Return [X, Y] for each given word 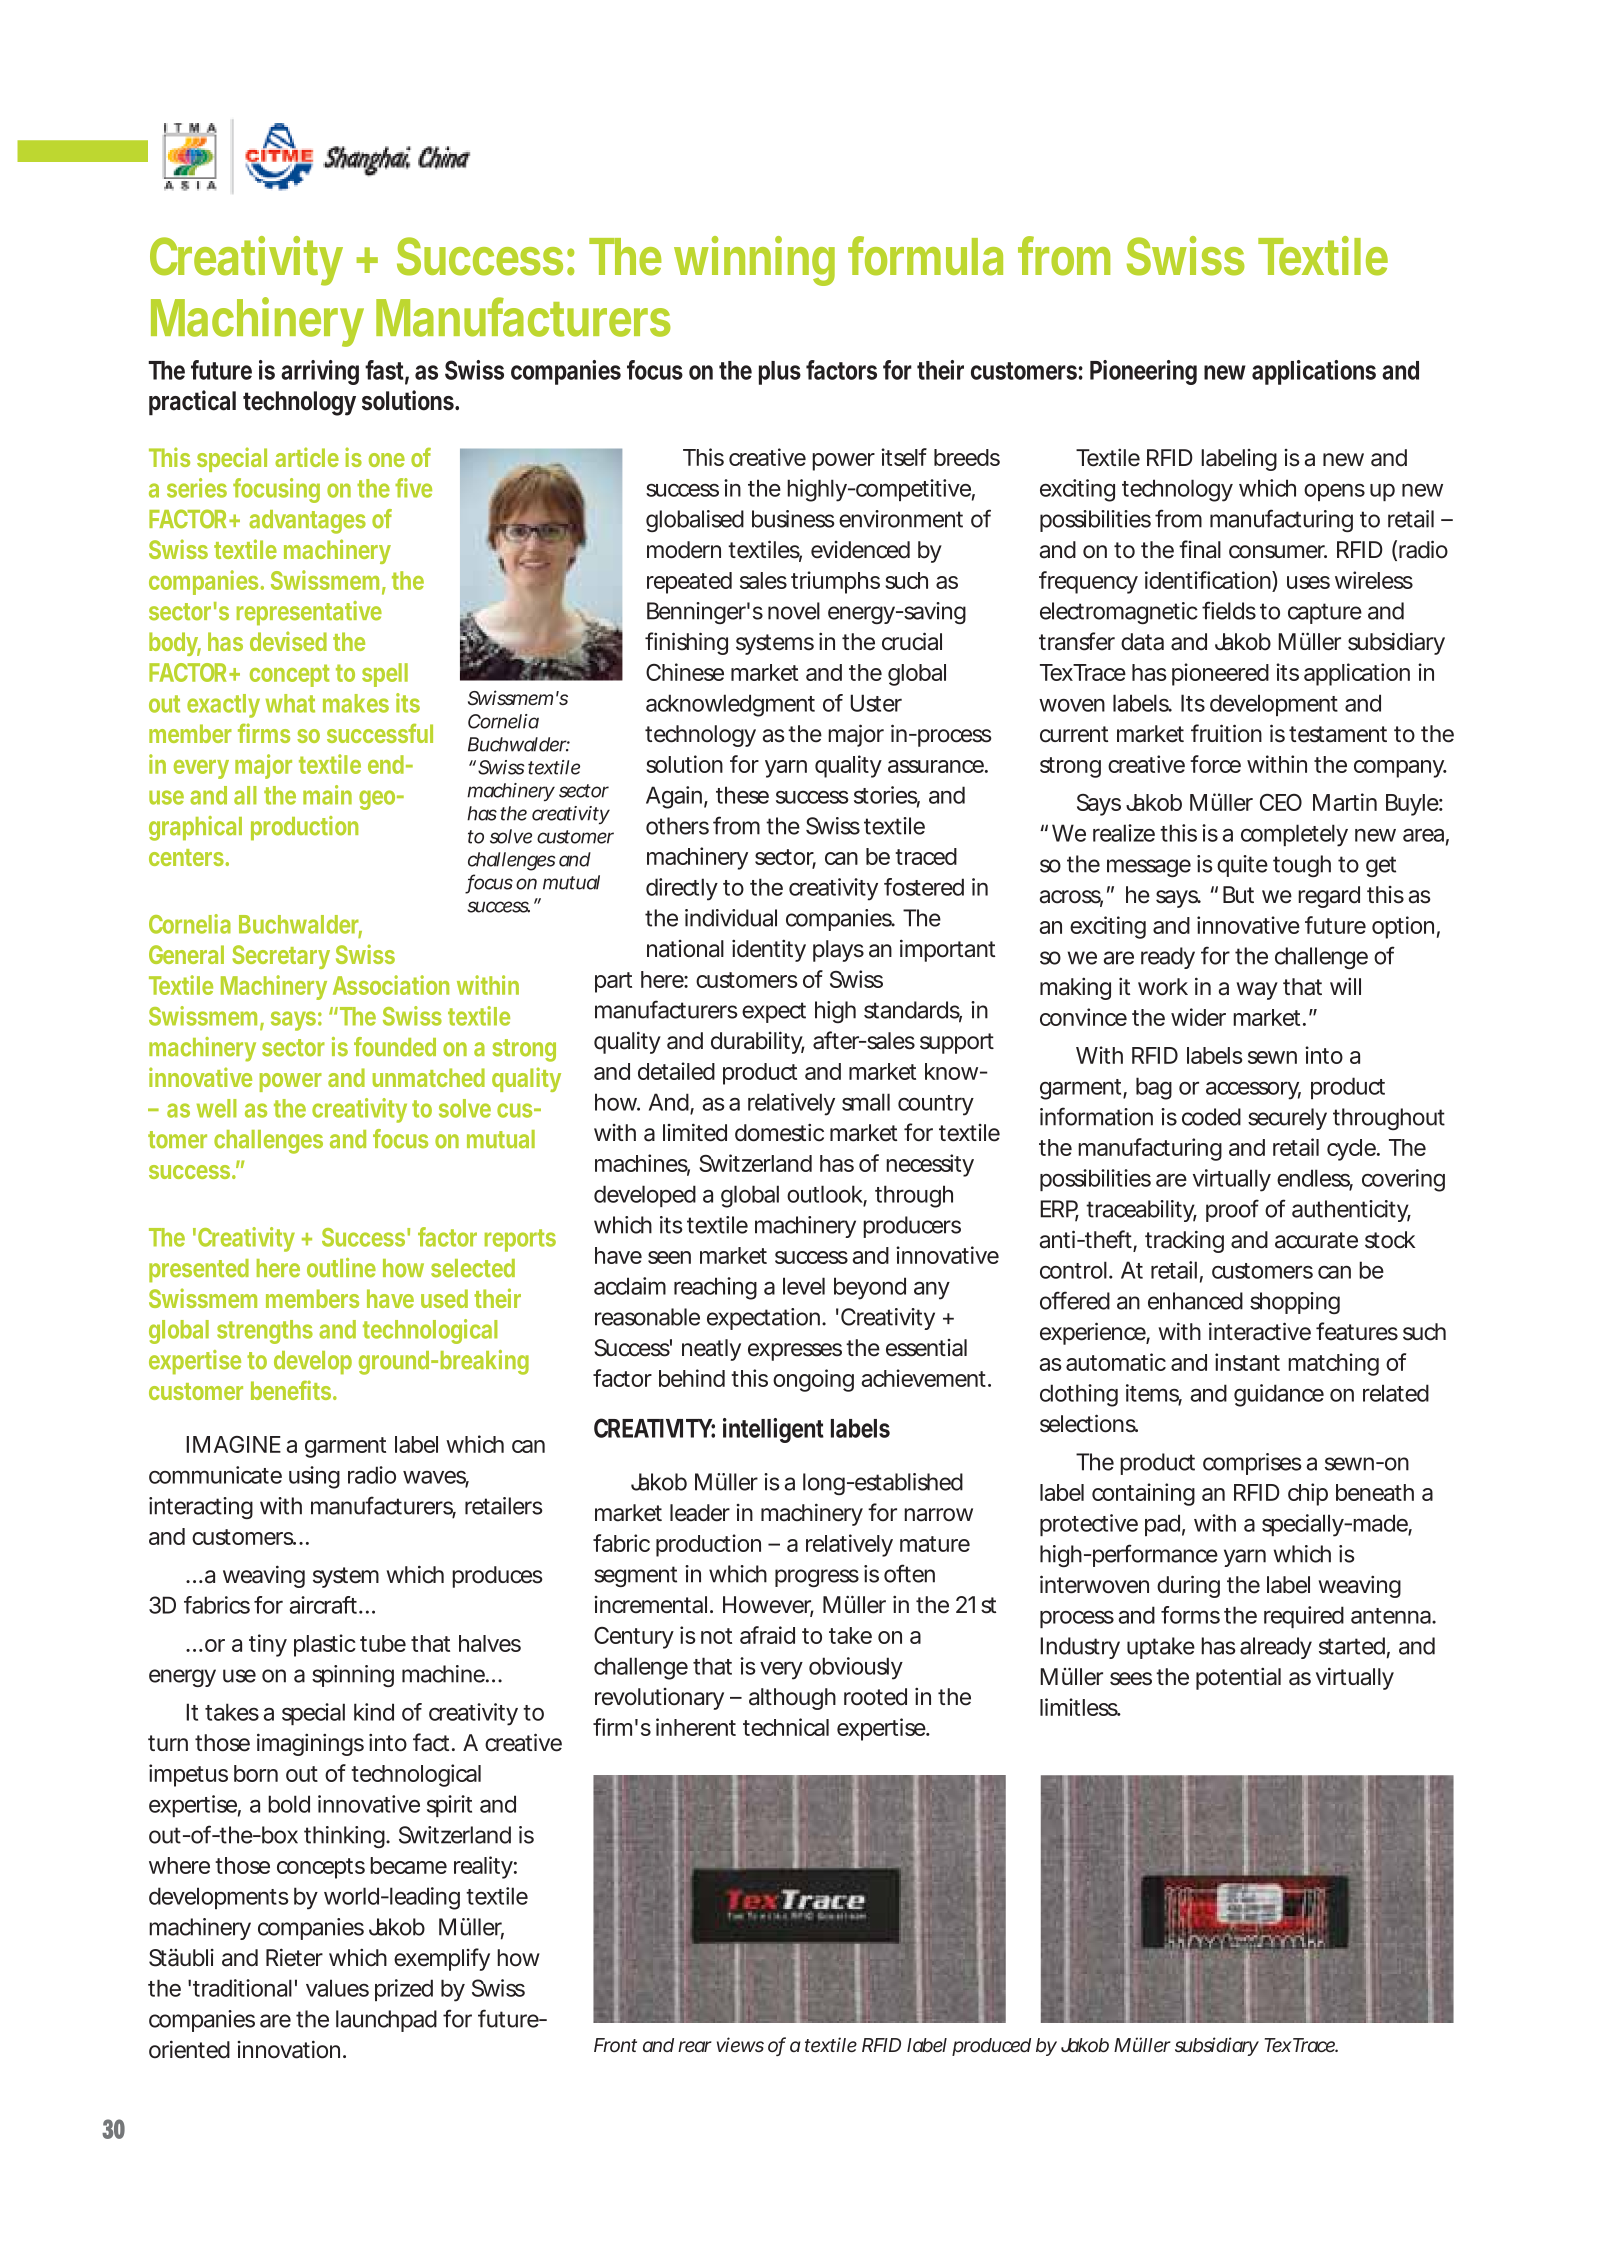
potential [1238, 1678]
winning [754, 261]
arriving [320, 372]
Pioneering [1143, 372]
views [740, 2044]
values [337, 1988]
